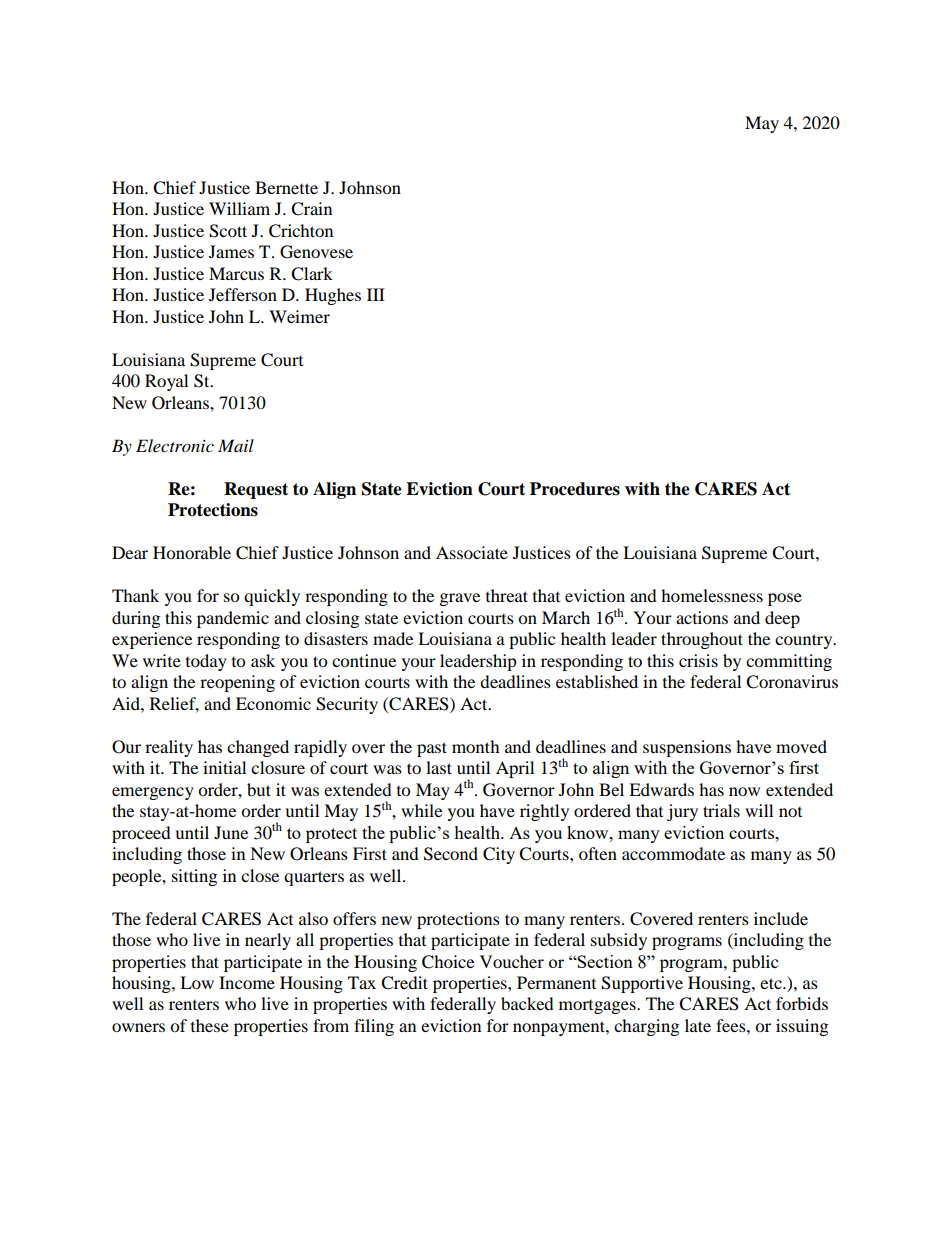  What do you see at coordinates (233, 619) in the page?
I see `pandemic` at bounding box center [233, 619].
